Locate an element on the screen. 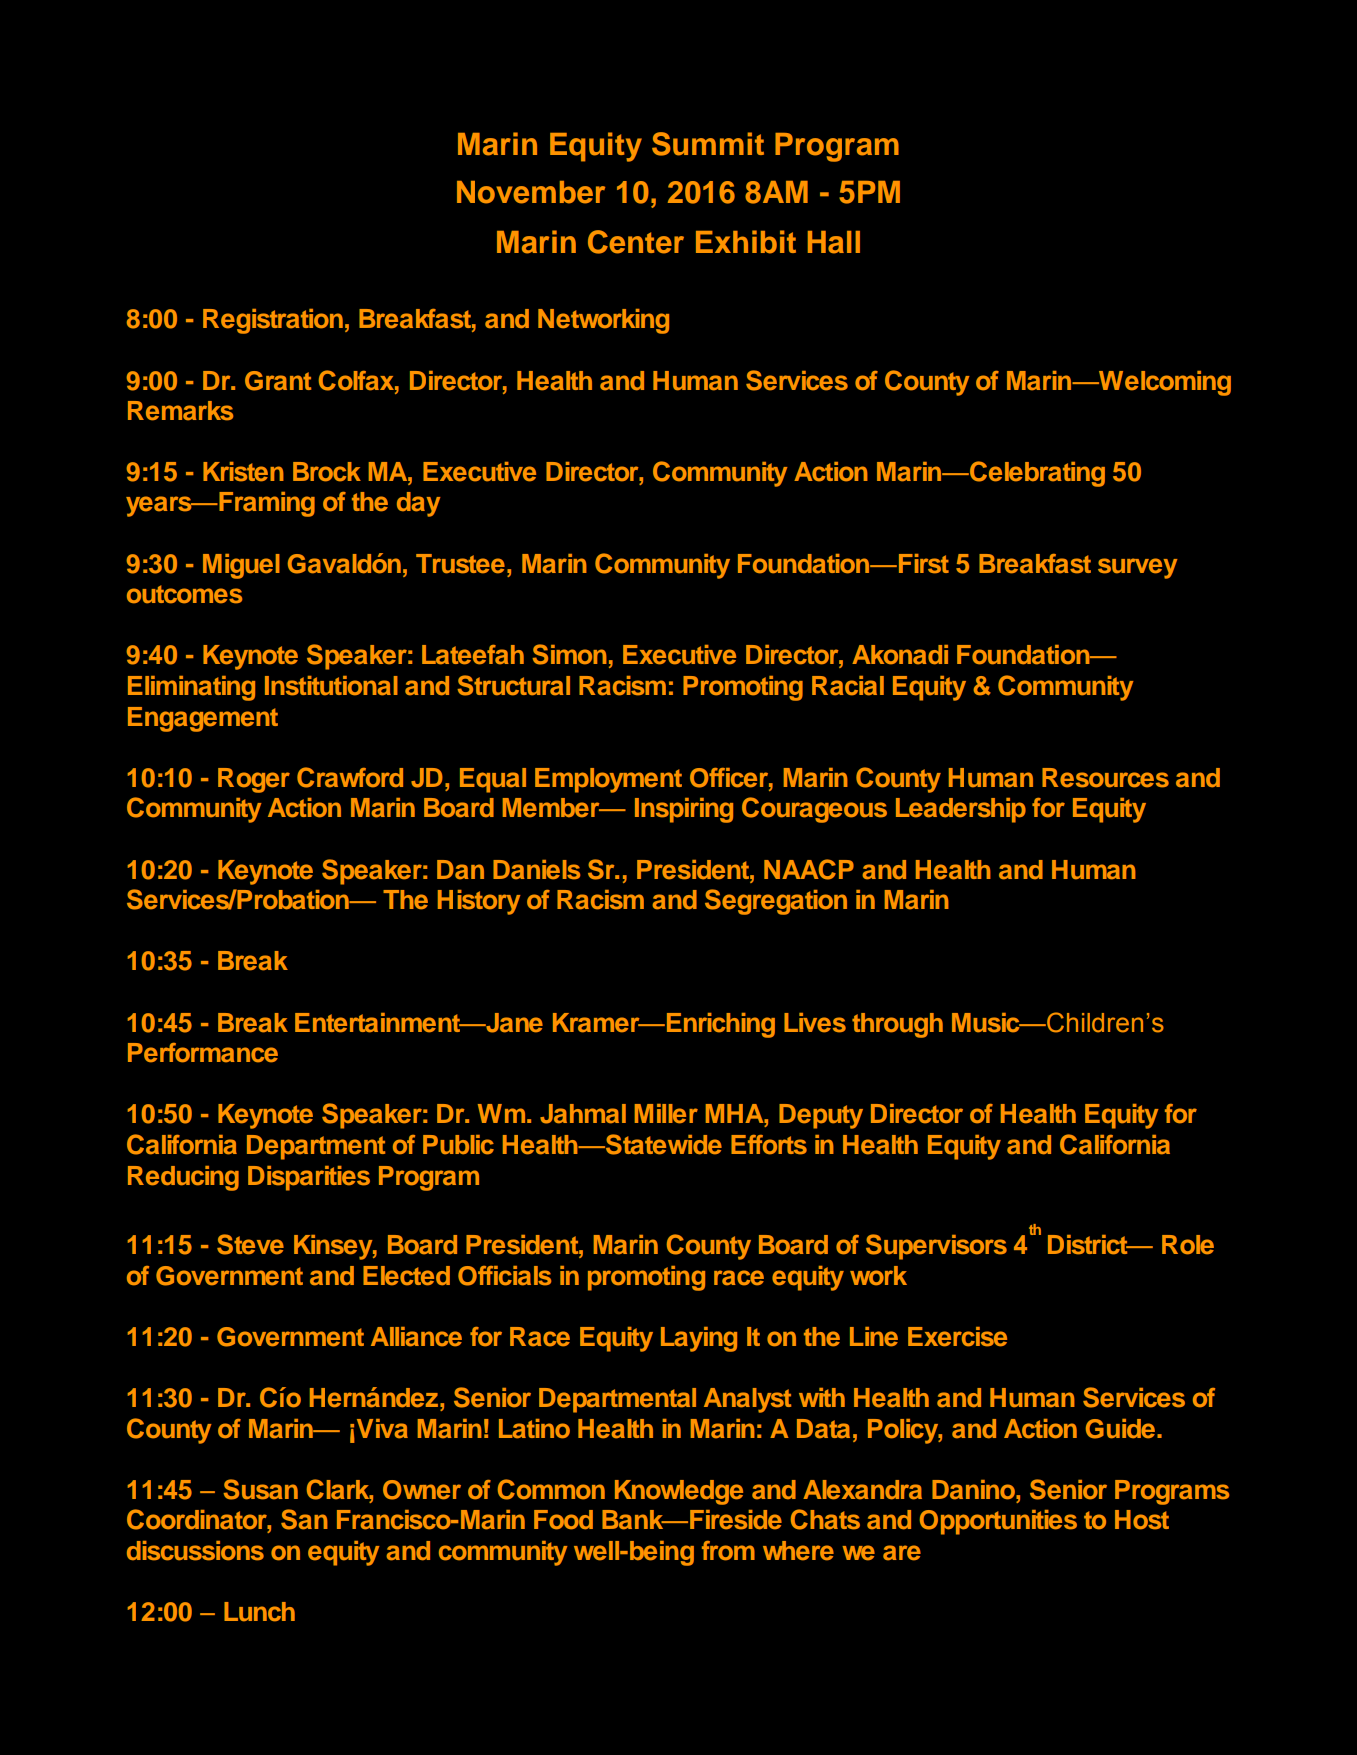  survey is located at coordinates (1138, 568).
